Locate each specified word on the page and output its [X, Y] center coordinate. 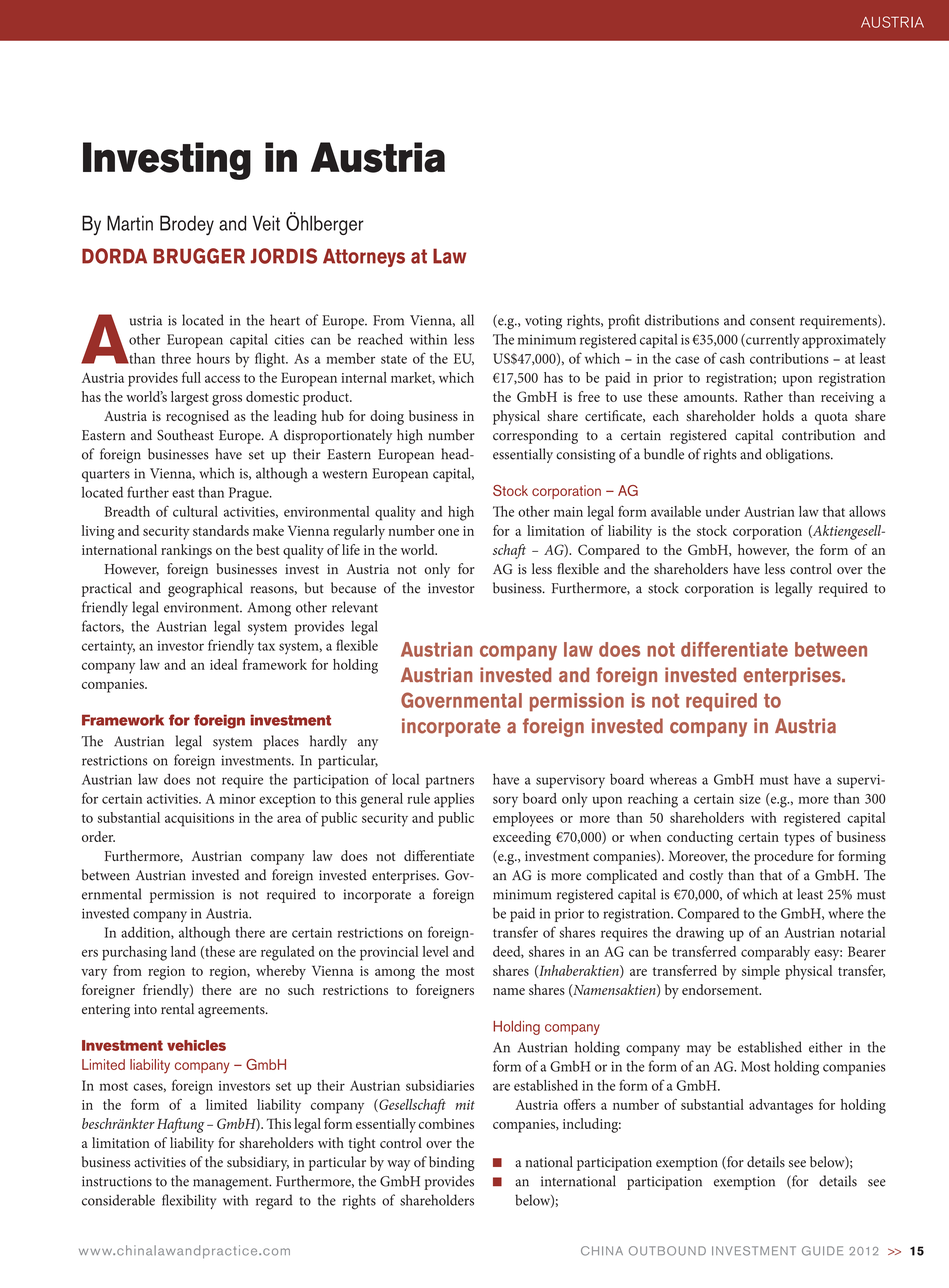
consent [772, 321]
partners [450, 782]
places [281, 742]
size [750, 799]
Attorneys [364, 257]
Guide [822, 1251]
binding [451, 1163]
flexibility [189, 1201]
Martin [130, 223]
